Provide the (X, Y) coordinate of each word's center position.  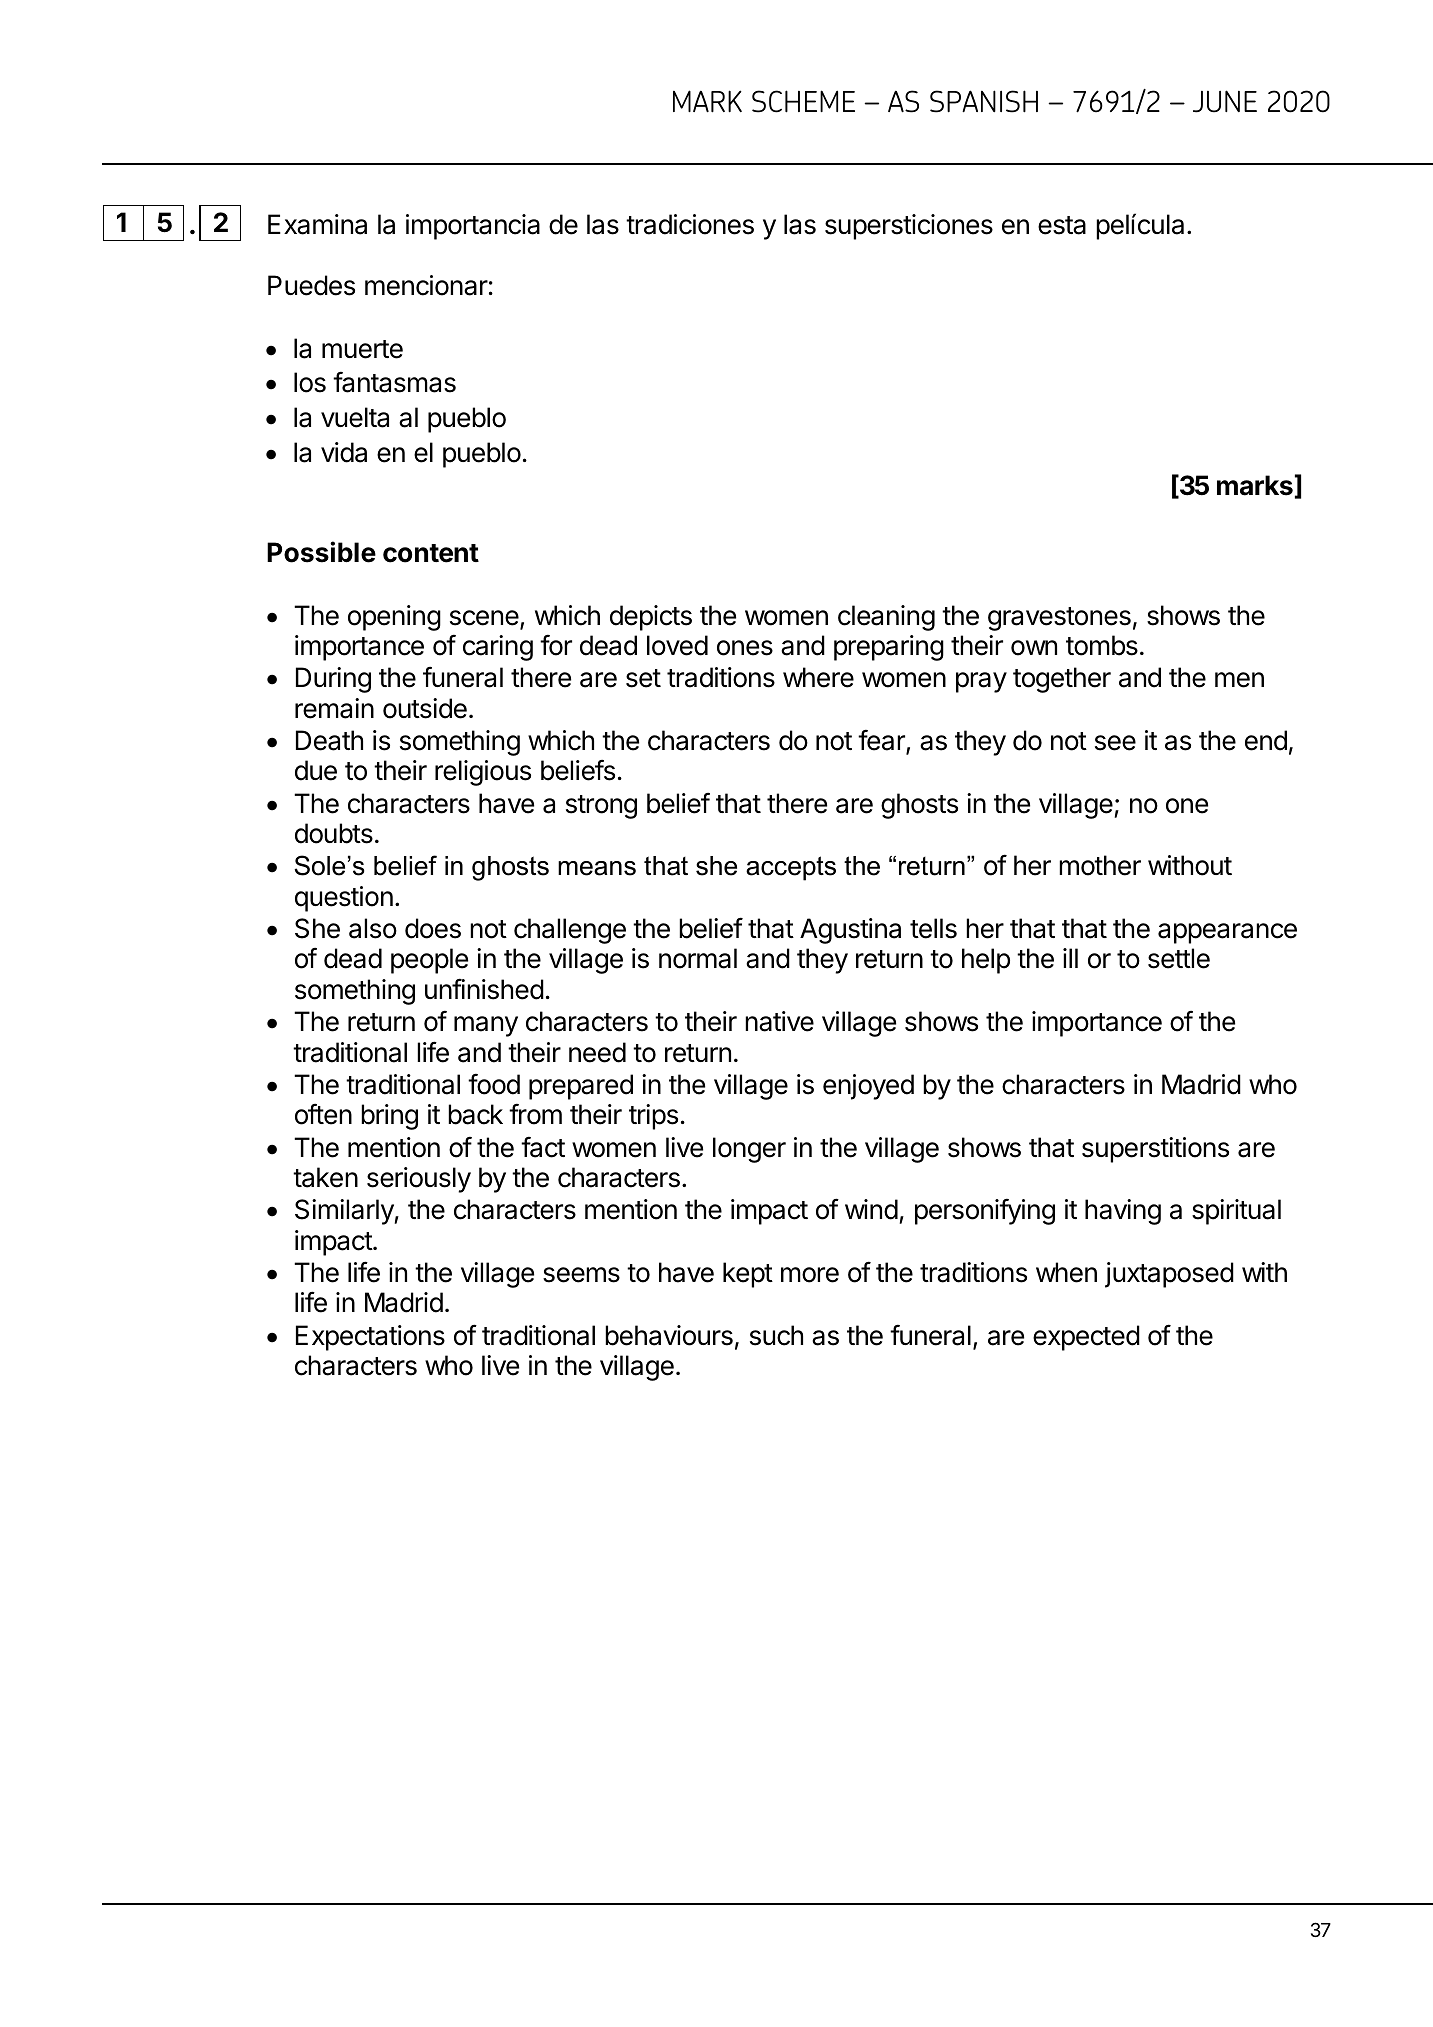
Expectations (370, 1338)
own (1034, 648)
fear (882, 741)
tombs (1102, 645)
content (431, 553)
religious (483, 773)
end (1266, 740)
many (486, 1026)
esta (1062, 225)
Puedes (311, 285)
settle (1179, 958)
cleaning (886, 618)
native (779, 1021)
